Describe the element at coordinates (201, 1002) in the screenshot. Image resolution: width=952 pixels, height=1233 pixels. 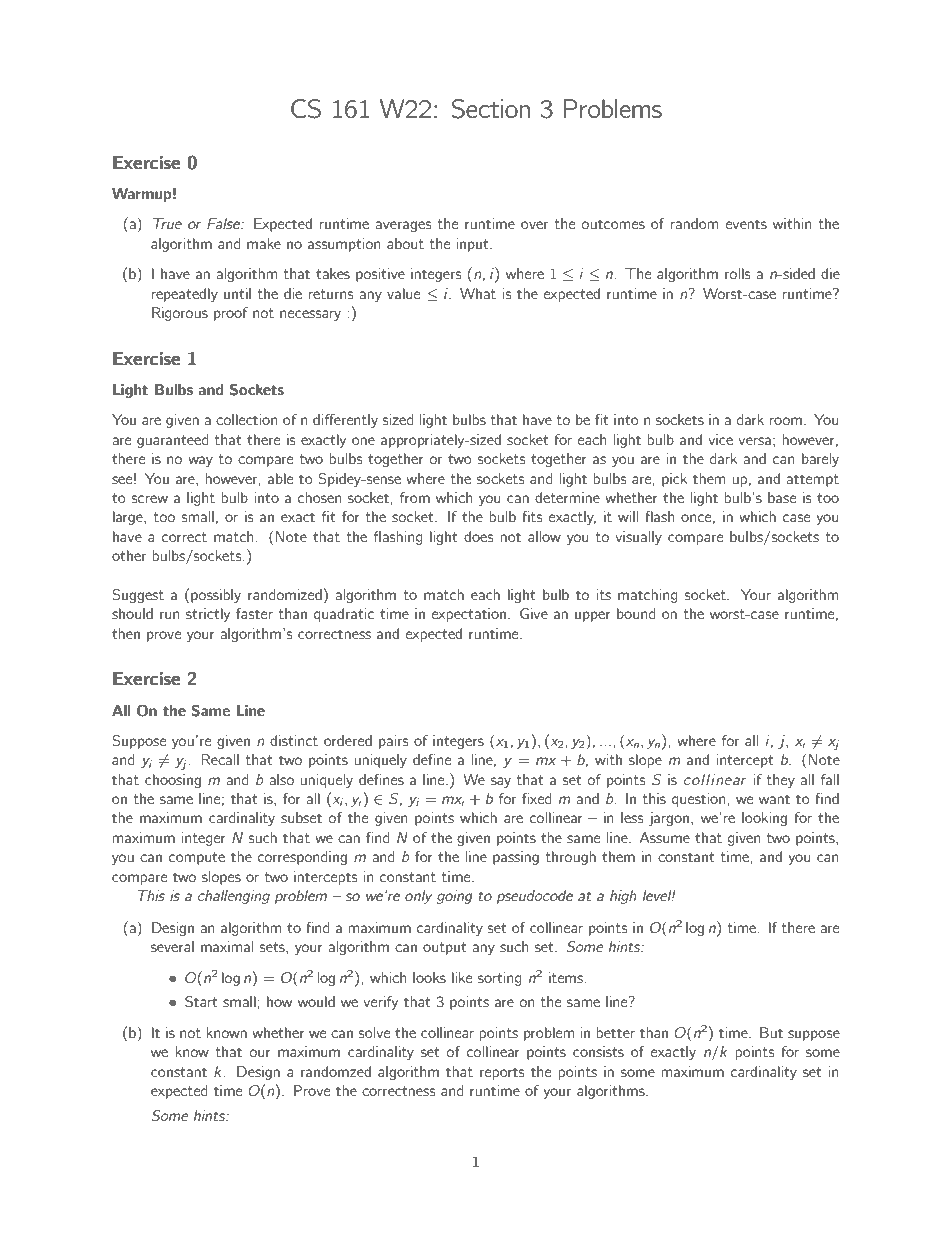
I see `Start` at that location.
